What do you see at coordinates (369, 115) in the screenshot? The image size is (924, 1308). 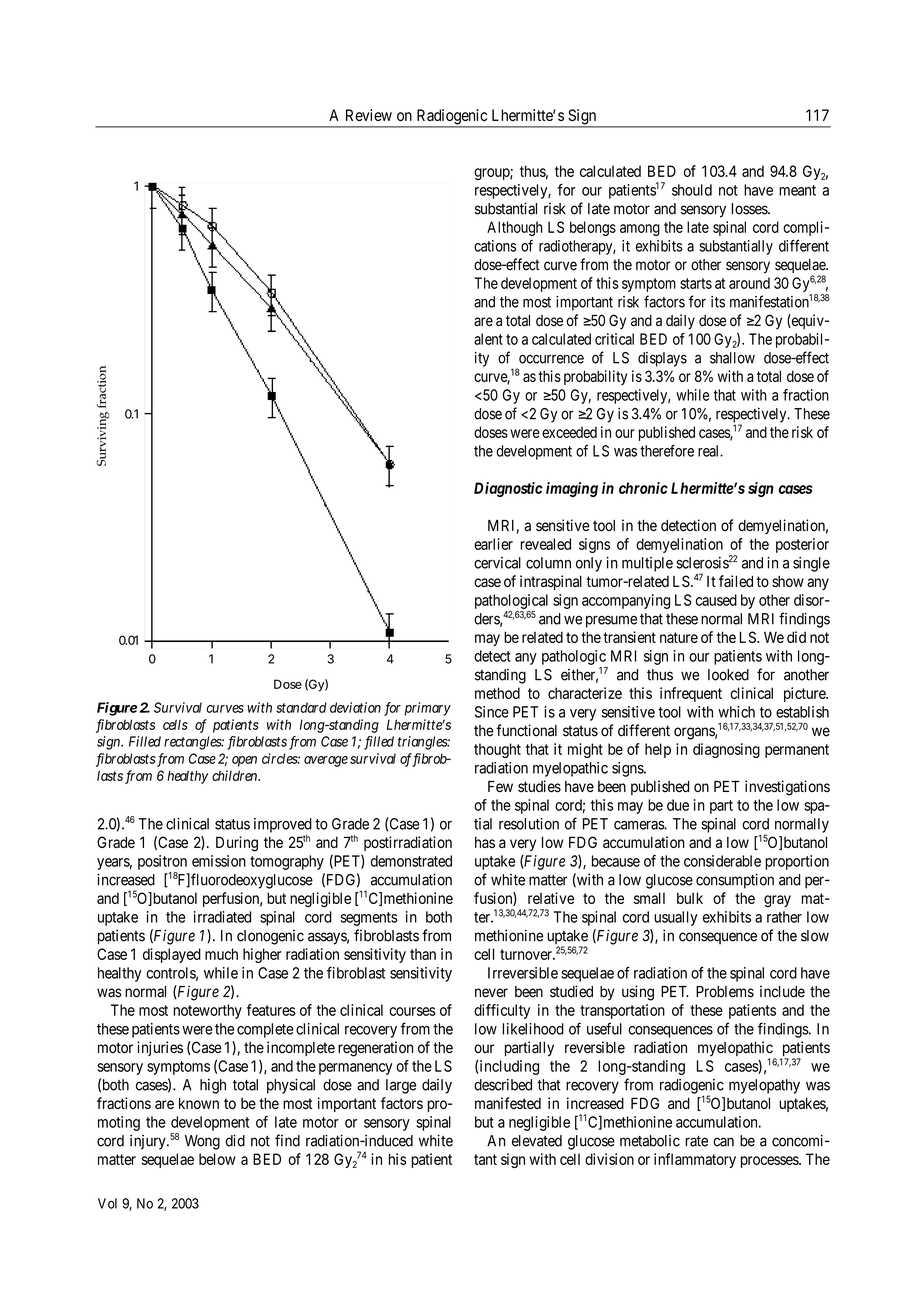 I see `Review` at bounding box center [369, 115].
